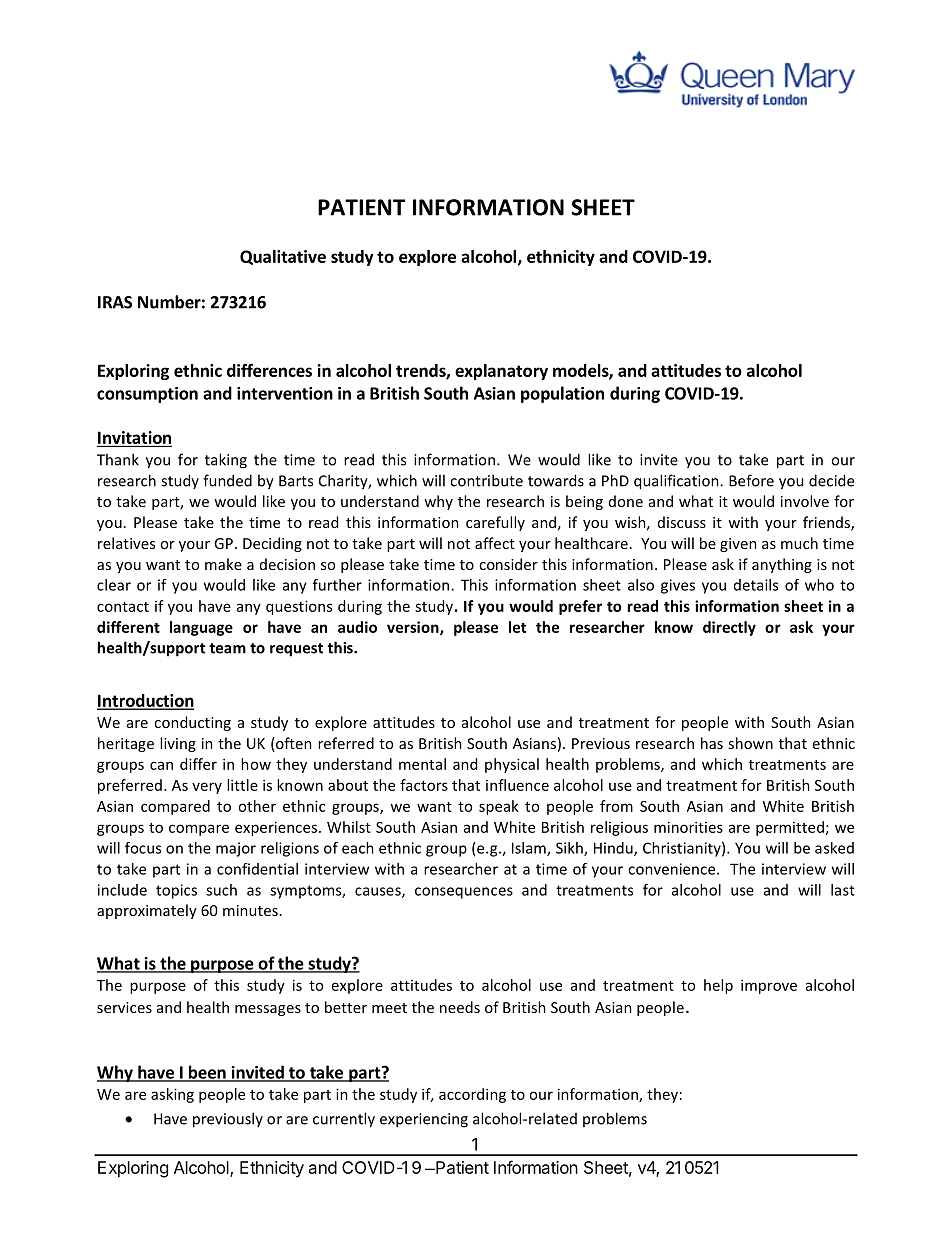 The width and height of the page is (952, 1233). I want to click on improve, so click(769, 986).
